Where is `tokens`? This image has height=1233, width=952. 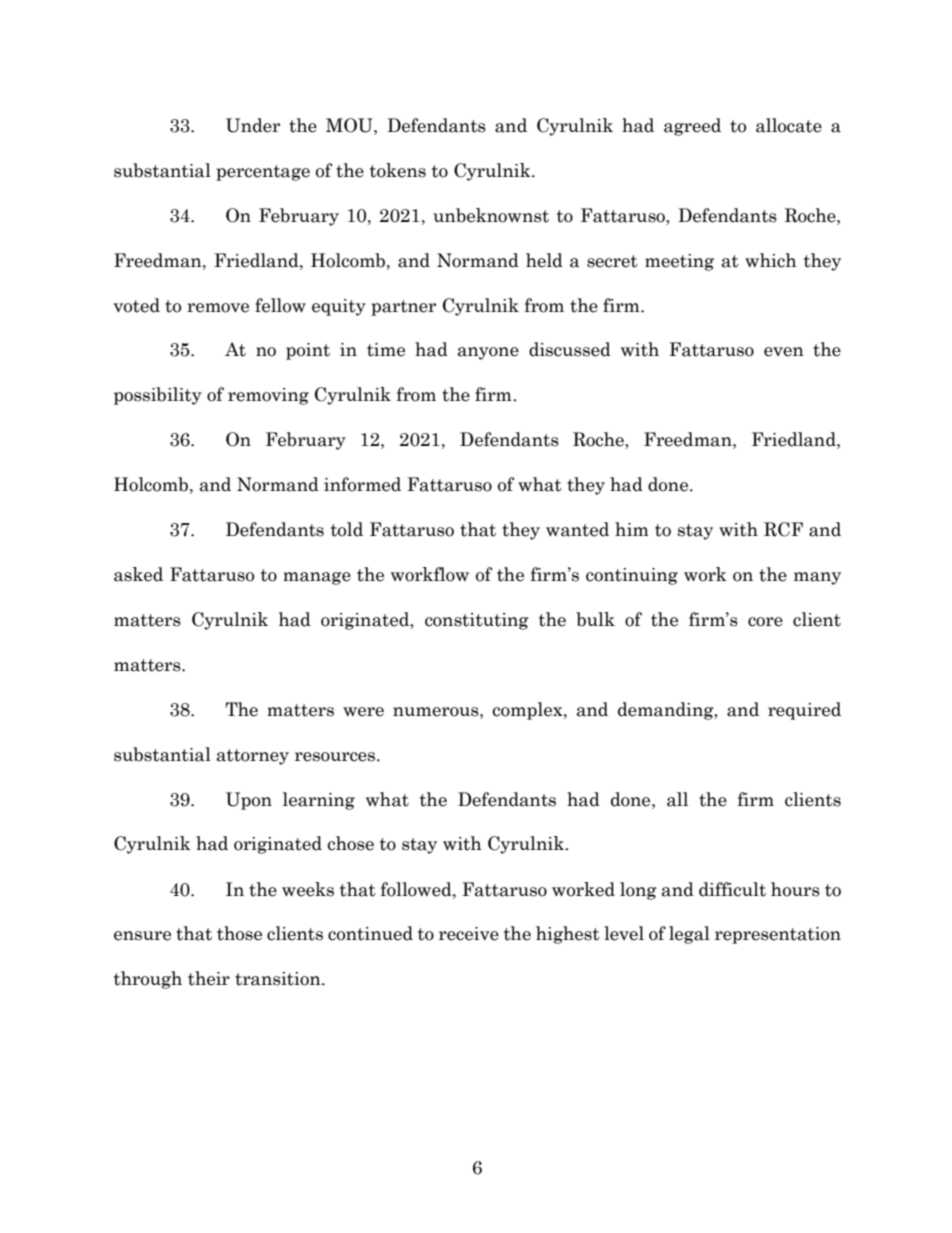
tokens is located at coordinates (398, 170).
